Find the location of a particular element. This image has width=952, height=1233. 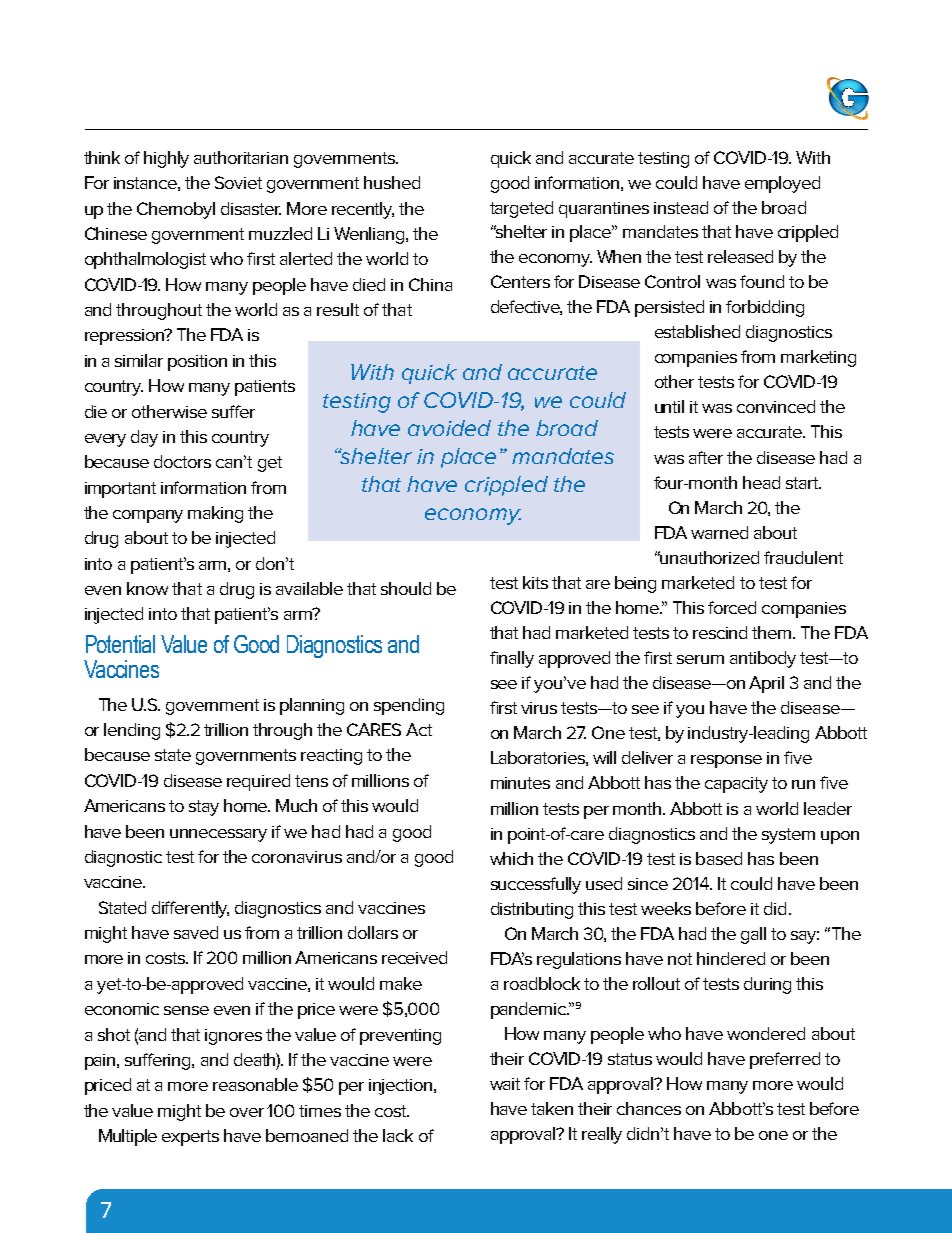

wait is located at coordinates (505, 1084).
